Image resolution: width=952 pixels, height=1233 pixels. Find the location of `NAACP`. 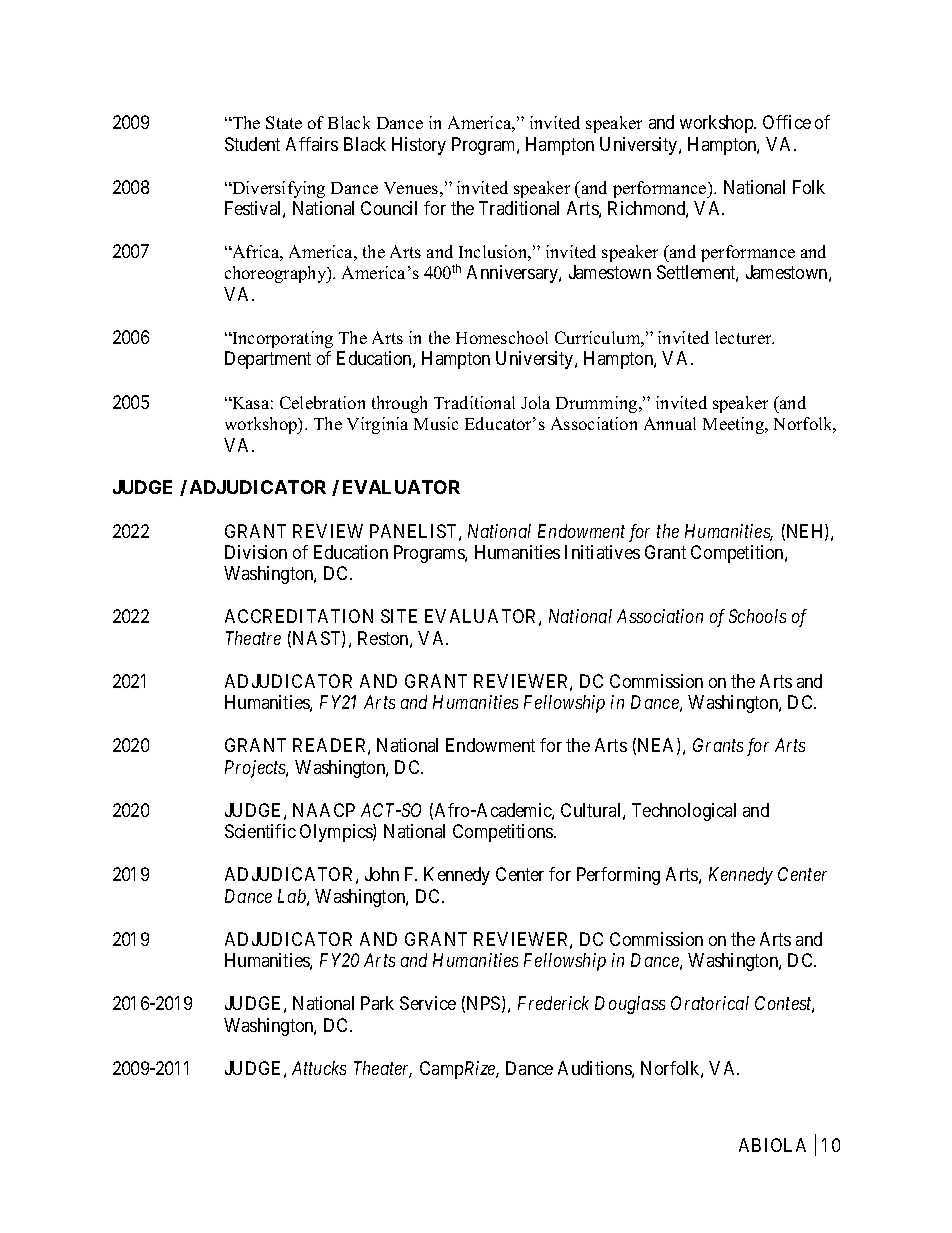

NAACP is located at coordinates (324, 810).
